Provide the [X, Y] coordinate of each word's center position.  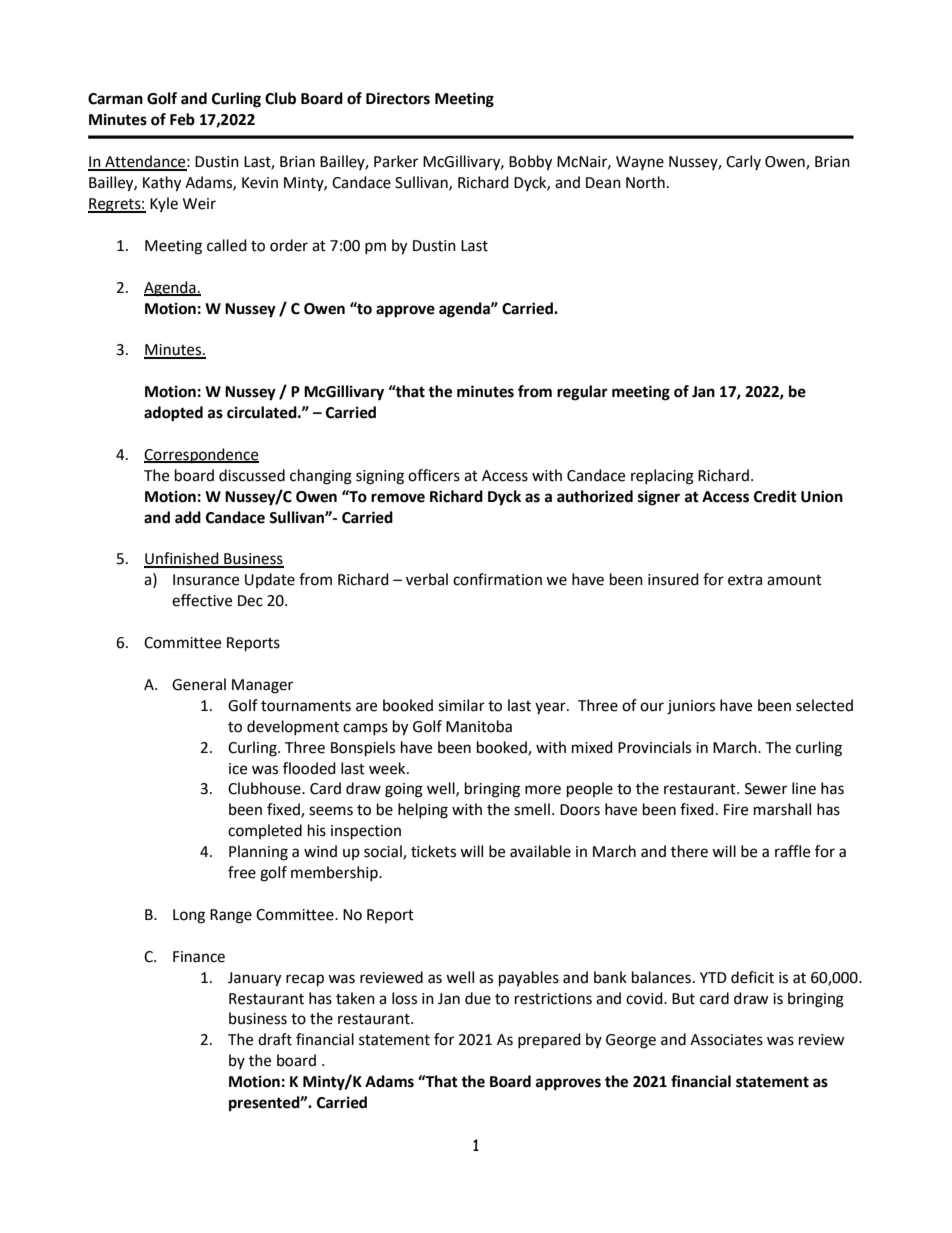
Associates [726, 1040]
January [254, 979]
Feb [182, 119]
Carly [743, 162]
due [478, 998]
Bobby [530, 163]
